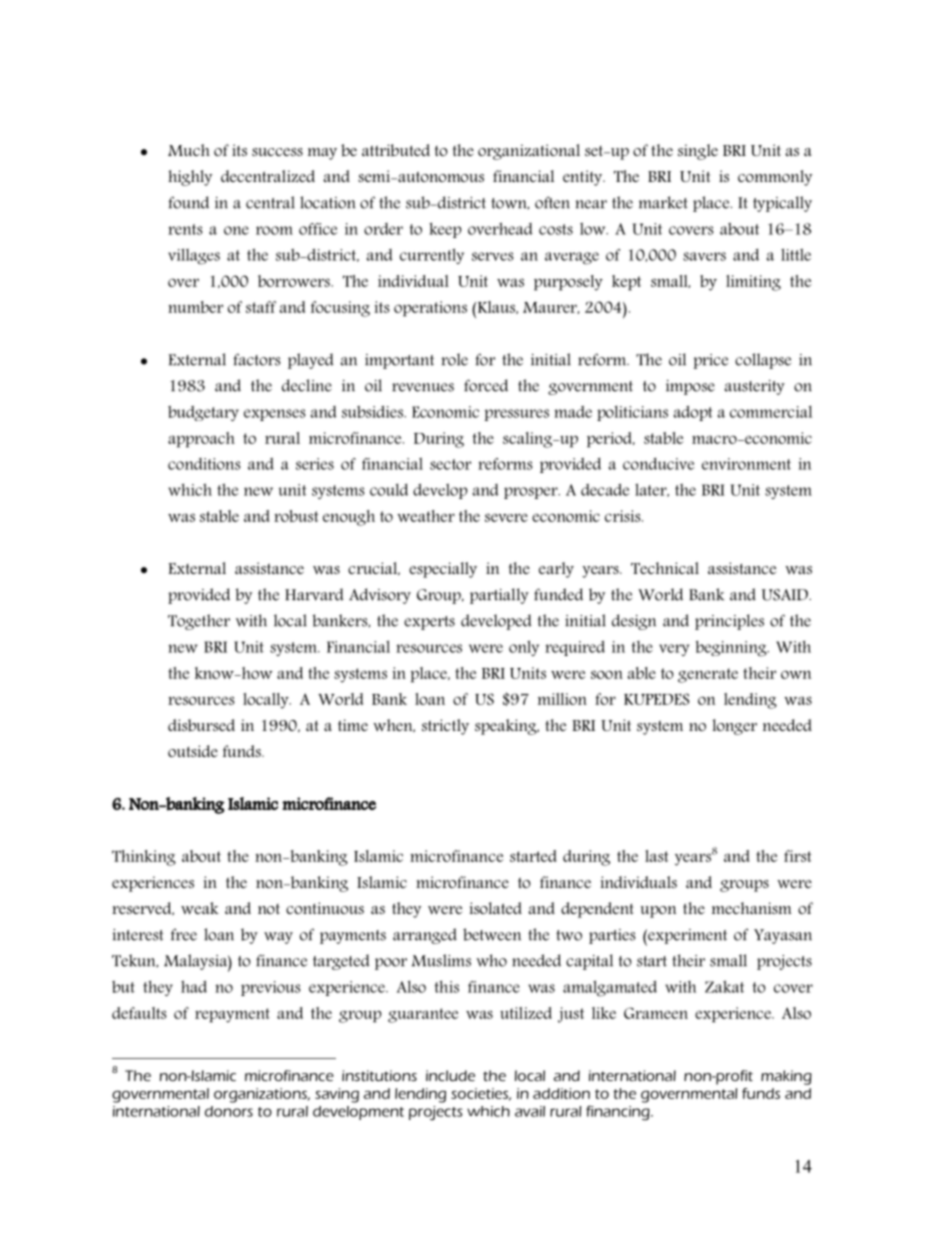 The width and height of the screenshot is (952, 1233). I want to click on single, so click(698, 152).
